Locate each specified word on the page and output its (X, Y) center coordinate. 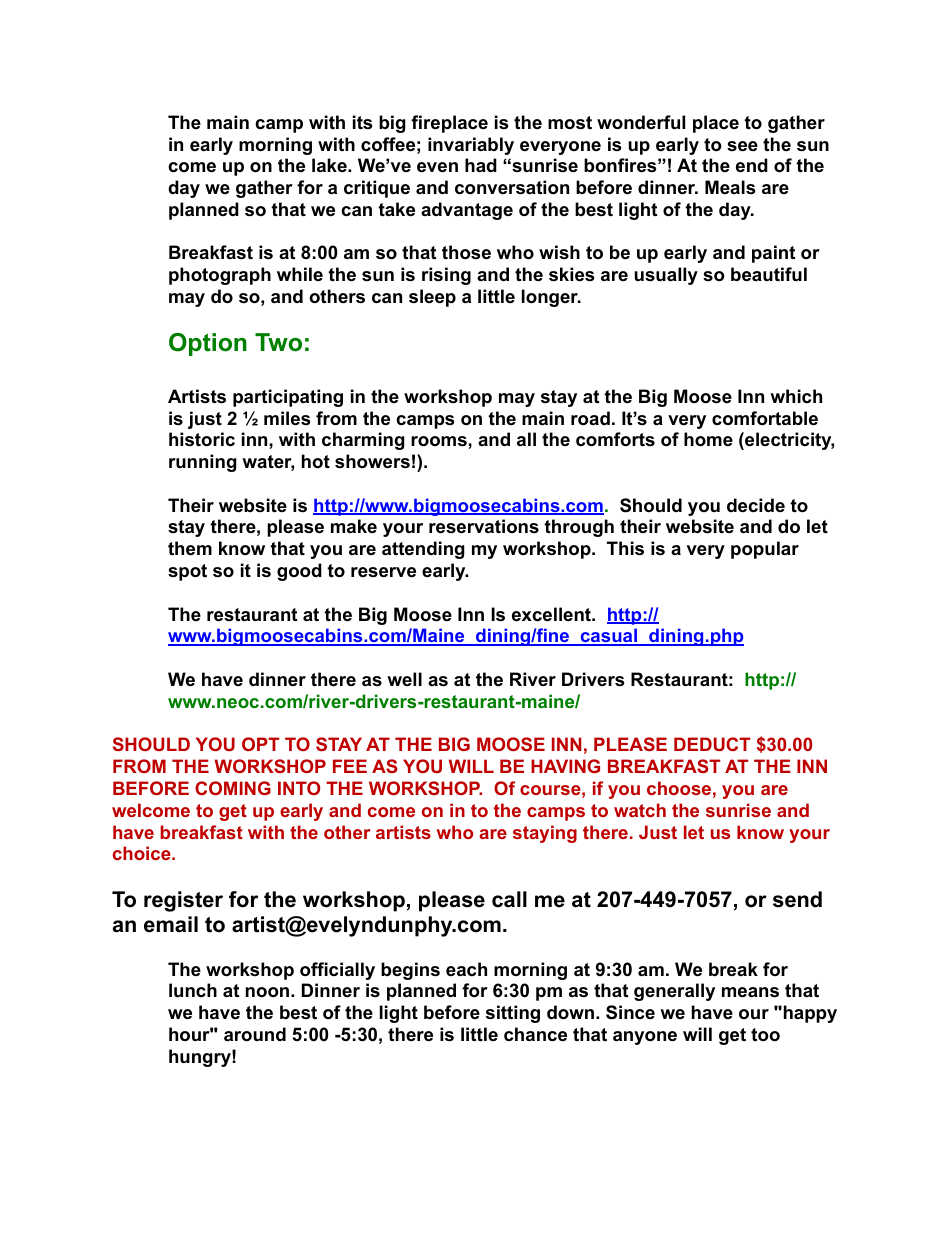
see (742, 146)
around (255, 1034)
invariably (471, 146)
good (299, 572)
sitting (513, 1014)
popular (765, 550)
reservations (484, 526)
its (362, 122)
